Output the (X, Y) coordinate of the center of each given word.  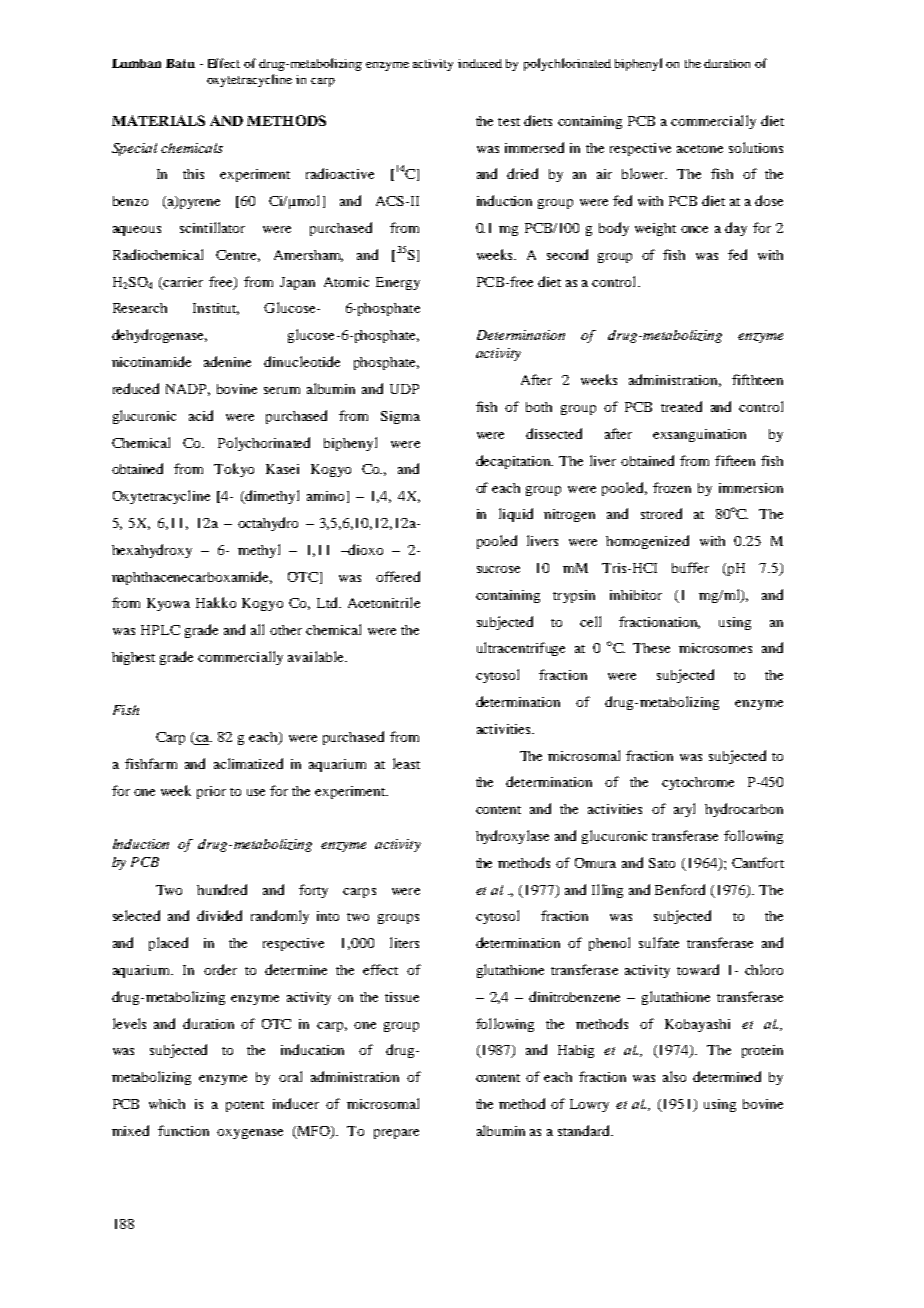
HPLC (160, 630)
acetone (700, 149)
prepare (396, 1134)
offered (398, 576)
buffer (690, 567)
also (674, 1076)
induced (480, 63)
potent (245, 1106)
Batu (180, 63)
